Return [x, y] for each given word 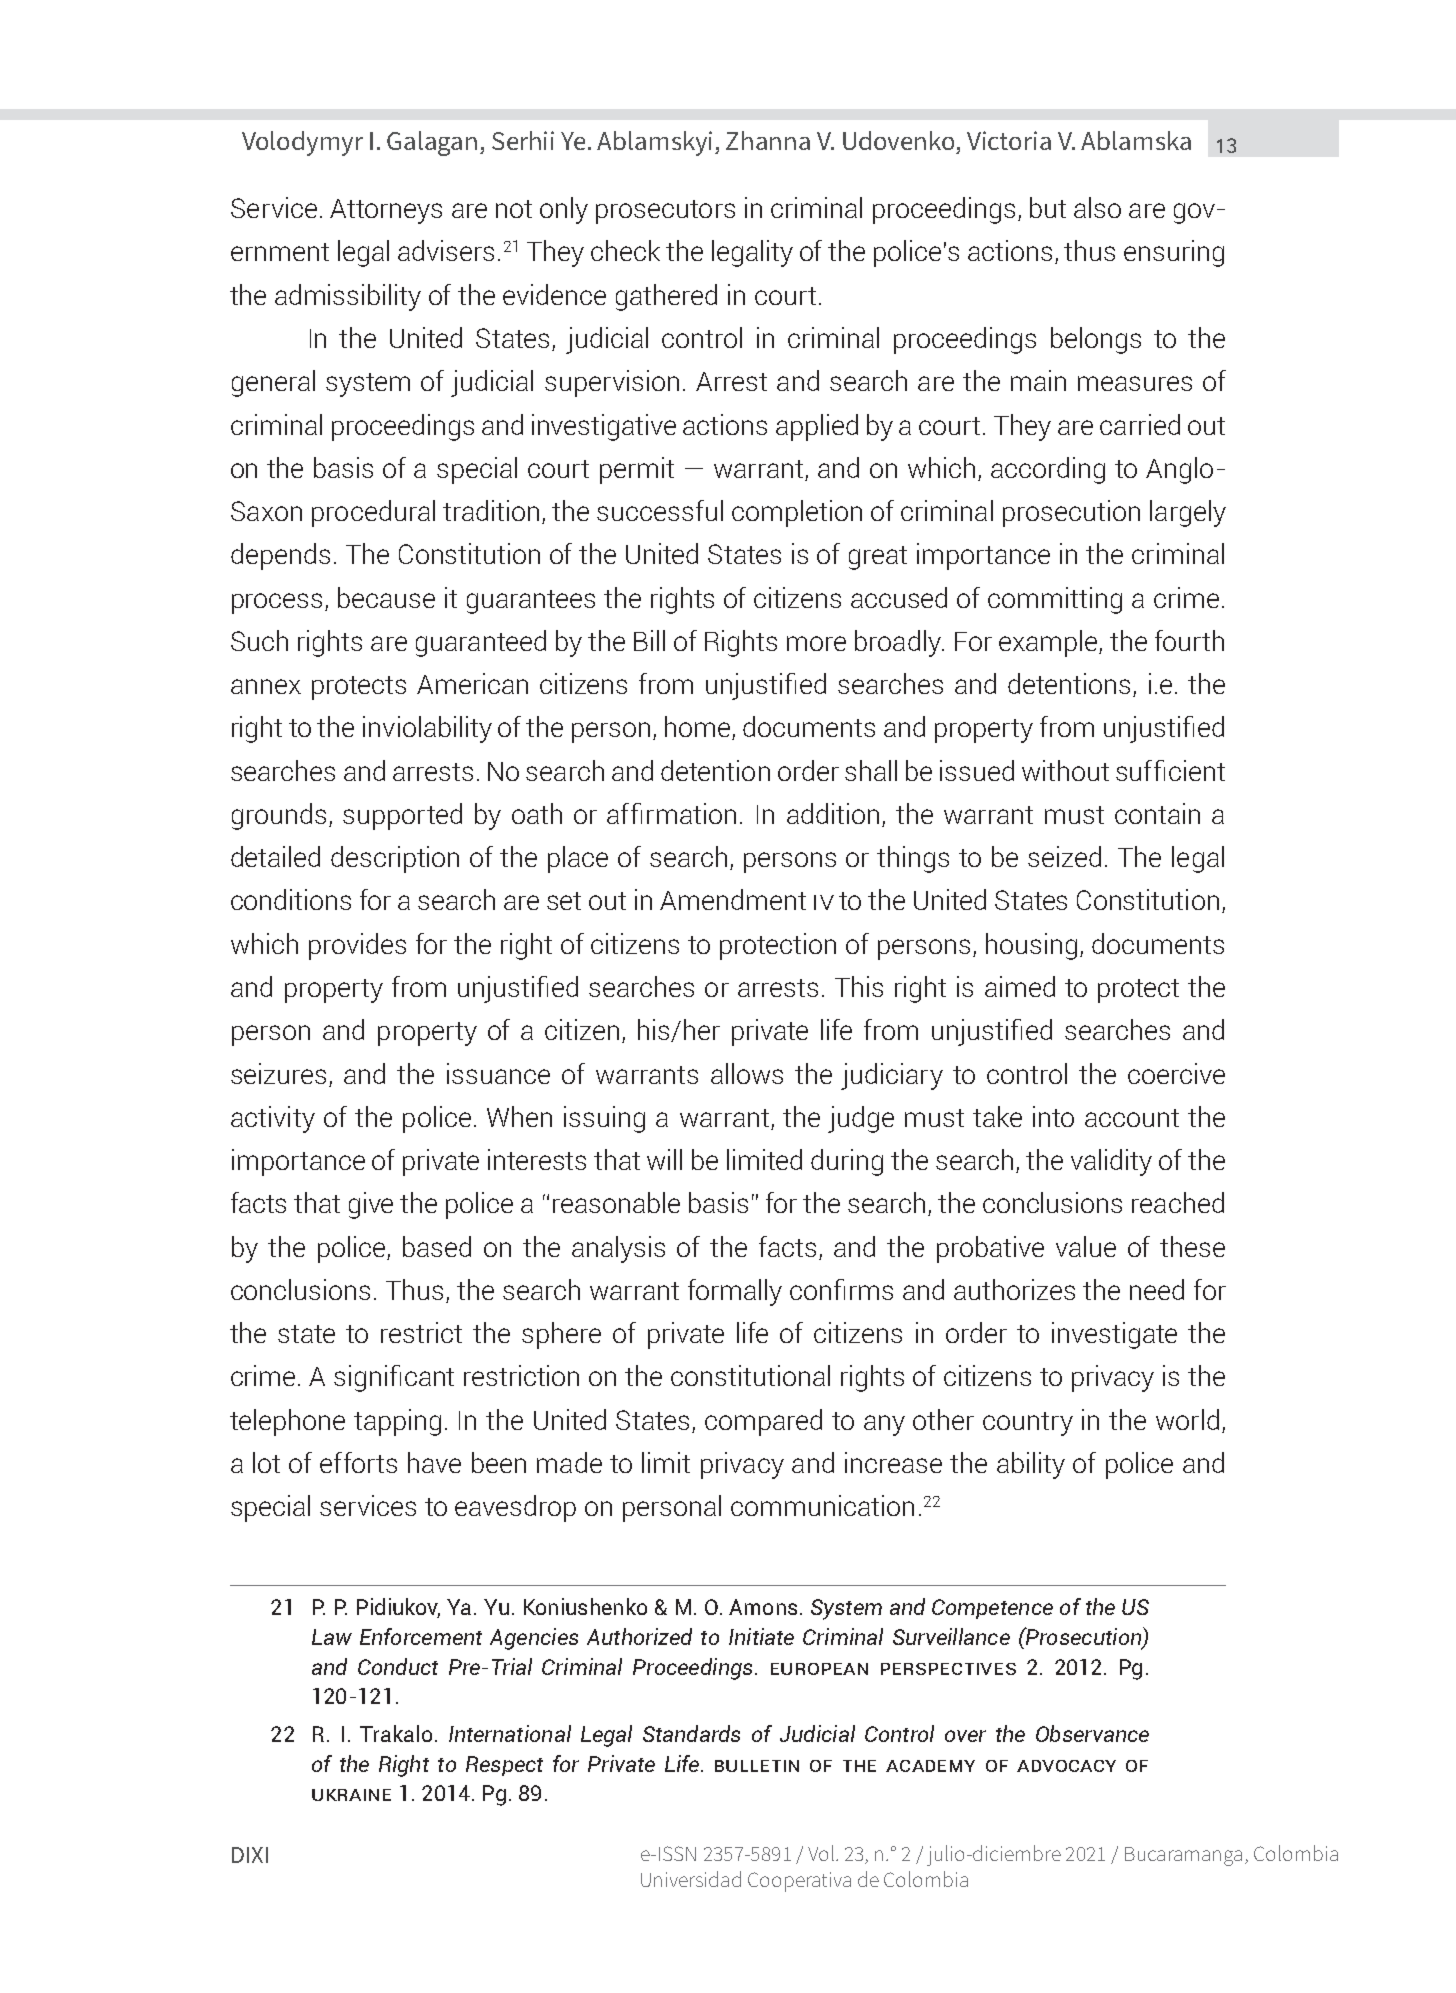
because [386, 597]
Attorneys [386, 211]
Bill [649, 640]
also [1097, 207]
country [1028, 1424]
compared [763, 1422]
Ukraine [351, 1795]
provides [357, 946]
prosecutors [665, 212]
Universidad [691, 1879]
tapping [397, 1422]
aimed [1020, 986]
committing [1055, 600]
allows [747, 1073]
